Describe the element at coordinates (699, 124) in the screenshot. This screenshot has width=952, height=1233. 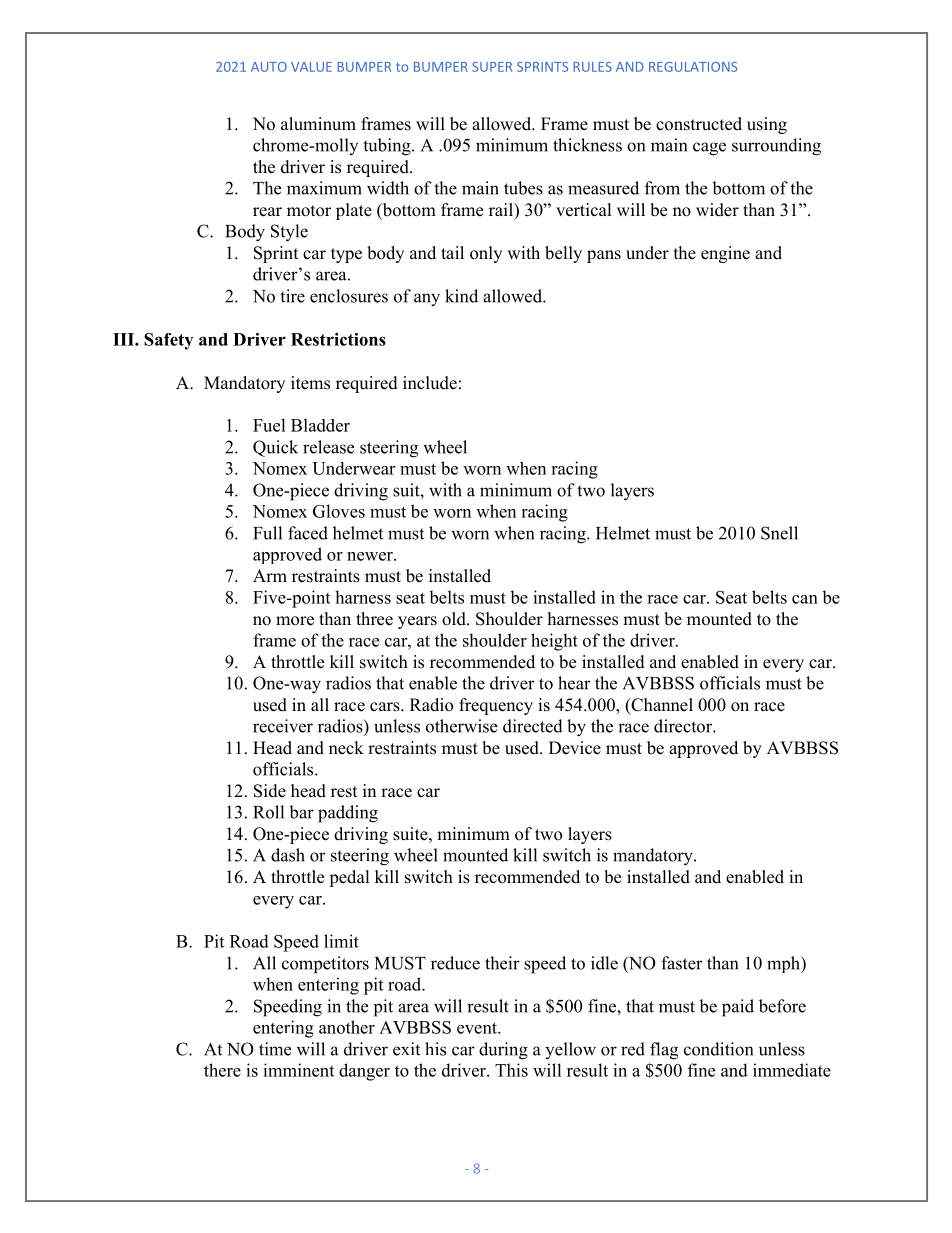
I see `constructed` at that location.
